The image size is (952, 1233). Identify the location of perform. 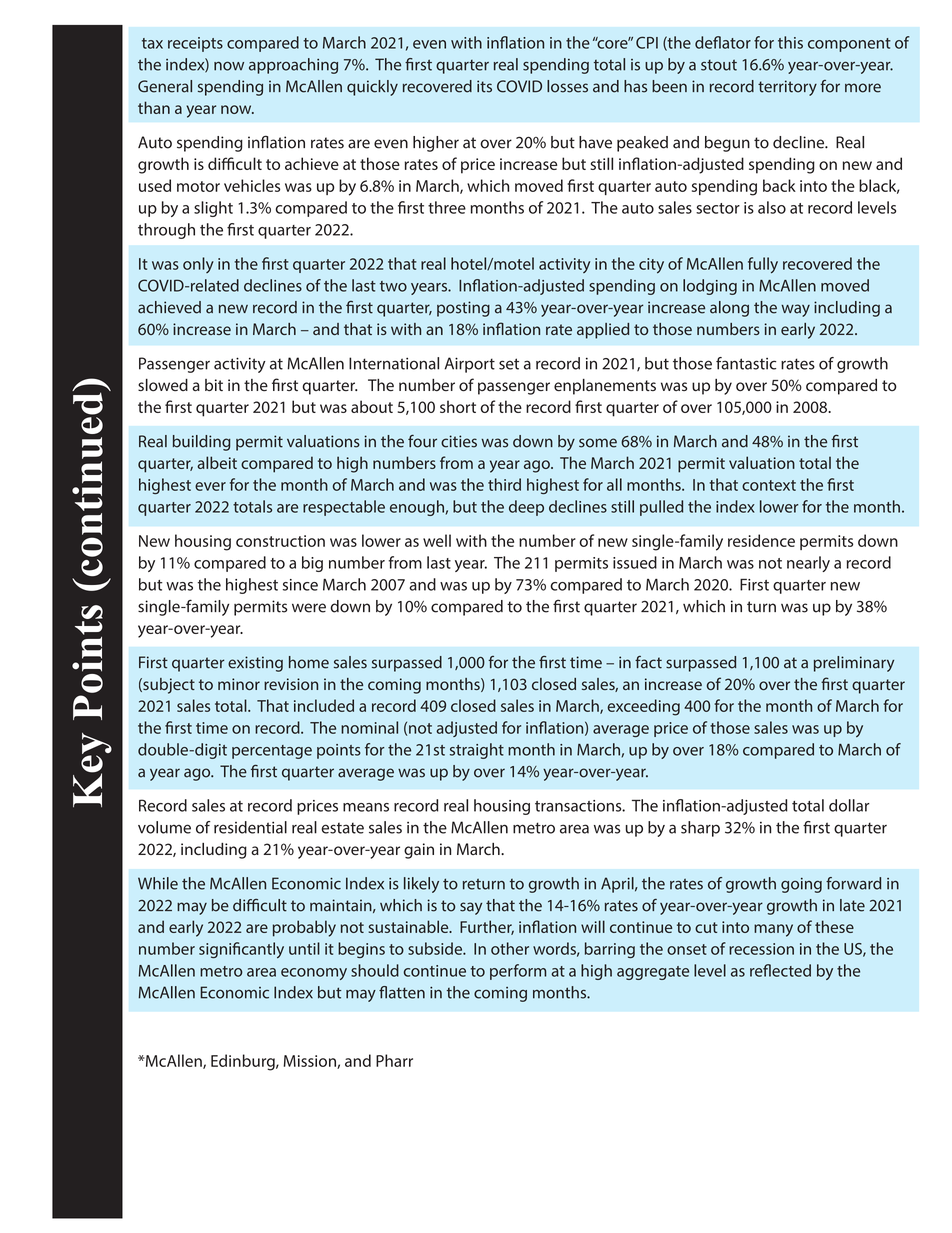
(518, 972).
